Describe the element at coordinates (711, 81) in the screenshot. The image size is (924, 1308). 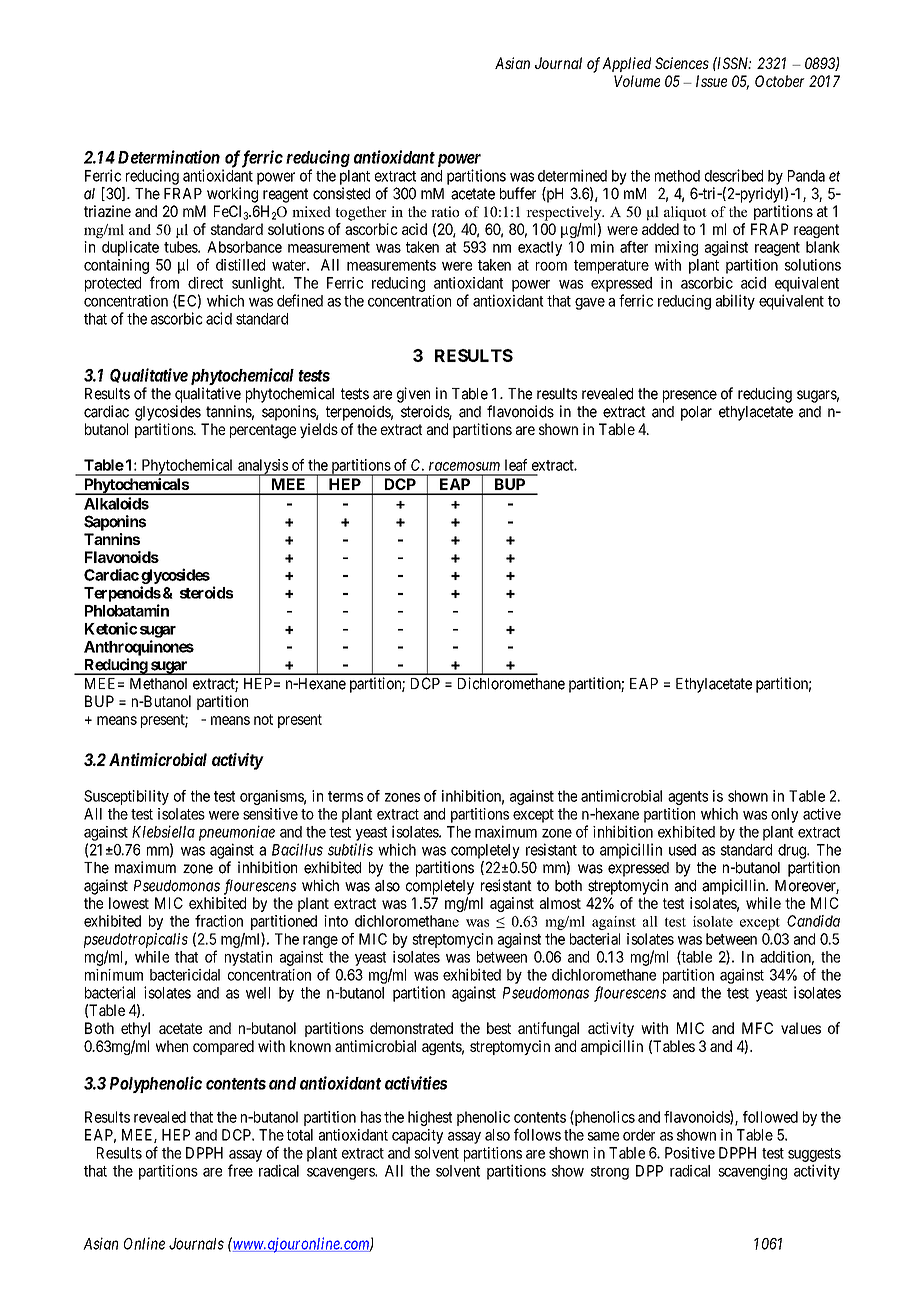
I see `Issue` at that location.
